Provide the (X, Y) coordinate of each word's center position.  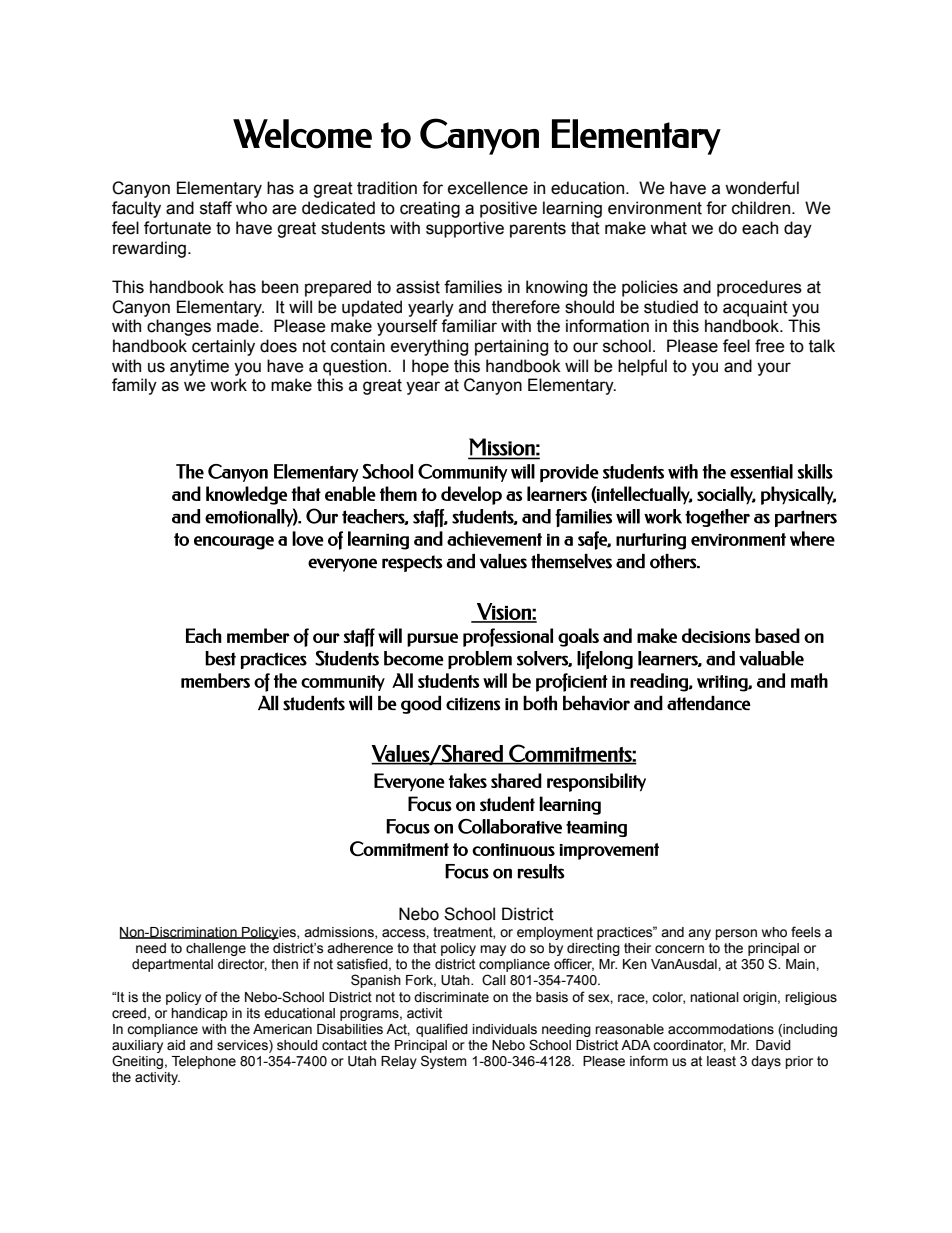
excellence (488, 188)
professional (508, 637)
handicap (199, 1014)
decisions (716, 635)
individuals (505, 1029)
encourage (234, 543)
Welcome (302, 134)
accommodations (721, 1029)
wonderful (762, 188)
